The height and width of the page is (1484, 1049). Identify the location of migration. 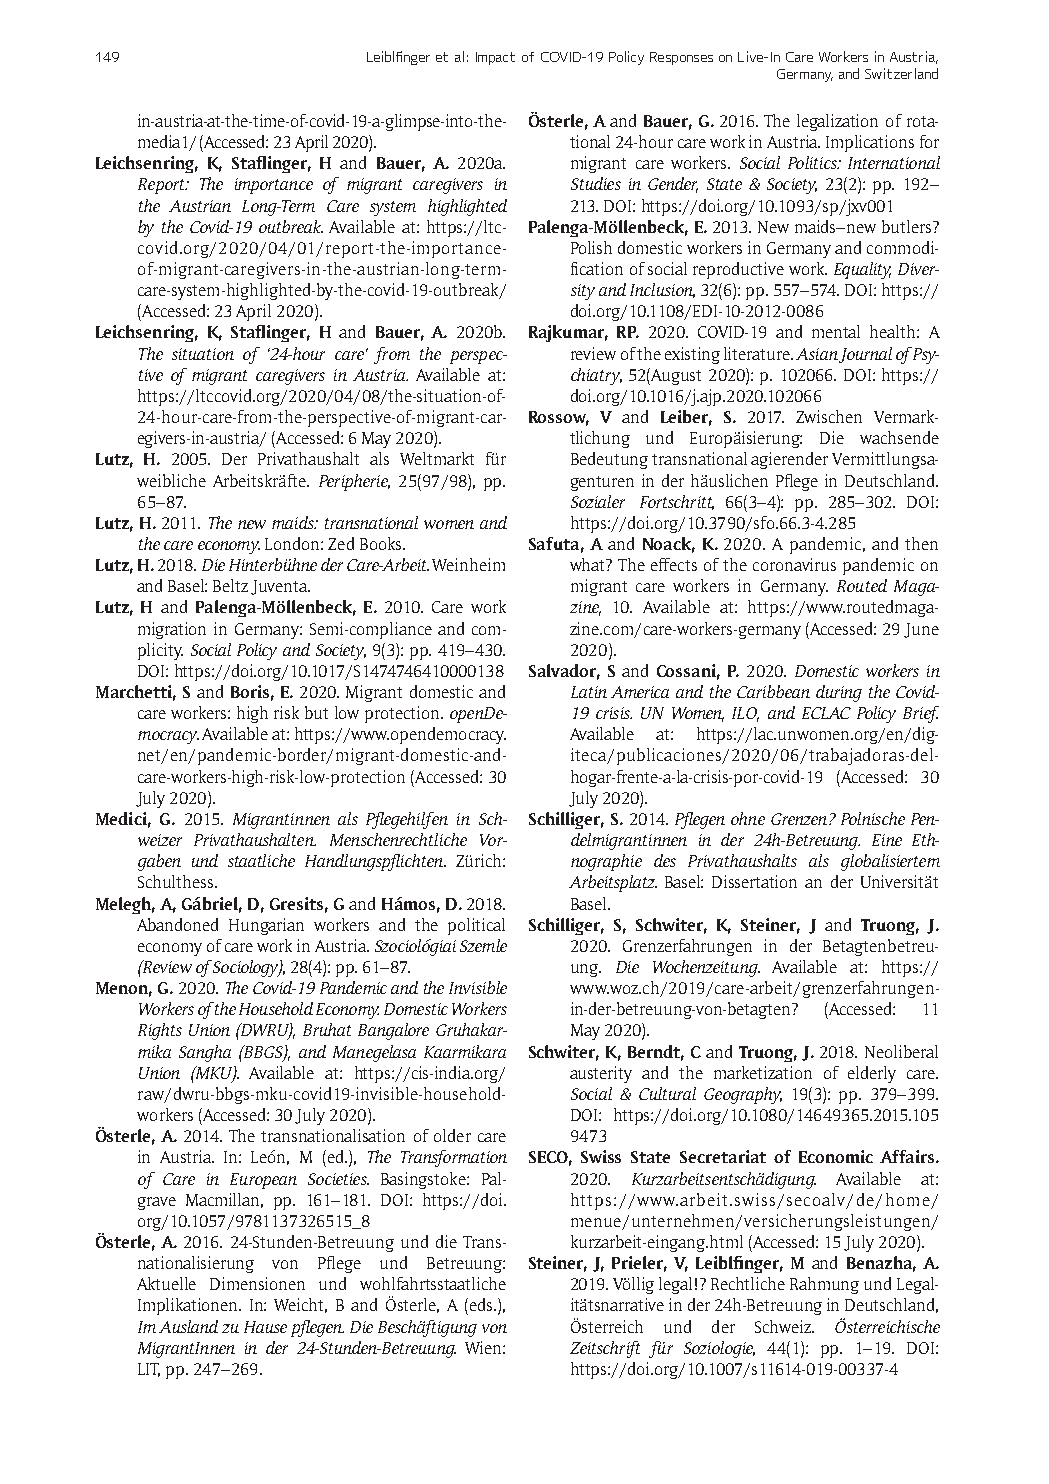
(172, 630).
